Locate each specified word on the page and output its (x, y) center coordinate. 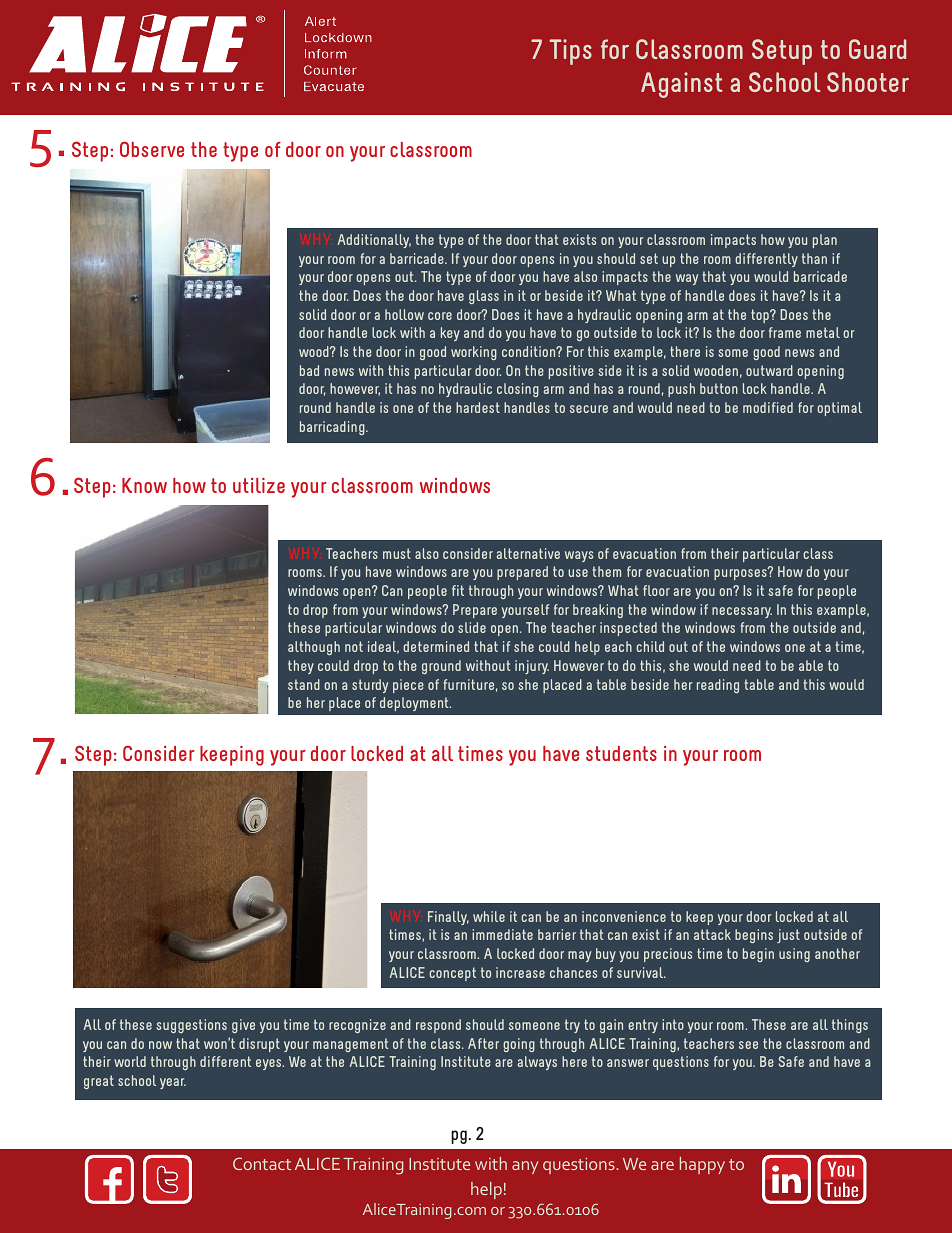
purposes (741, 574)
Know (144, 485)
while (489, 916)
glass (484, 297)
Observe (152, 149)
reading (718, 686)
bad (309, 370)
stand (304, 684)
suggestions (191, 1026)
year (173, 1083)
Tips (570, 52)
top (761, 316)
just (788, 936)
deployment (415, 704)
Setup (782, 52)
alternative (528, 553)
